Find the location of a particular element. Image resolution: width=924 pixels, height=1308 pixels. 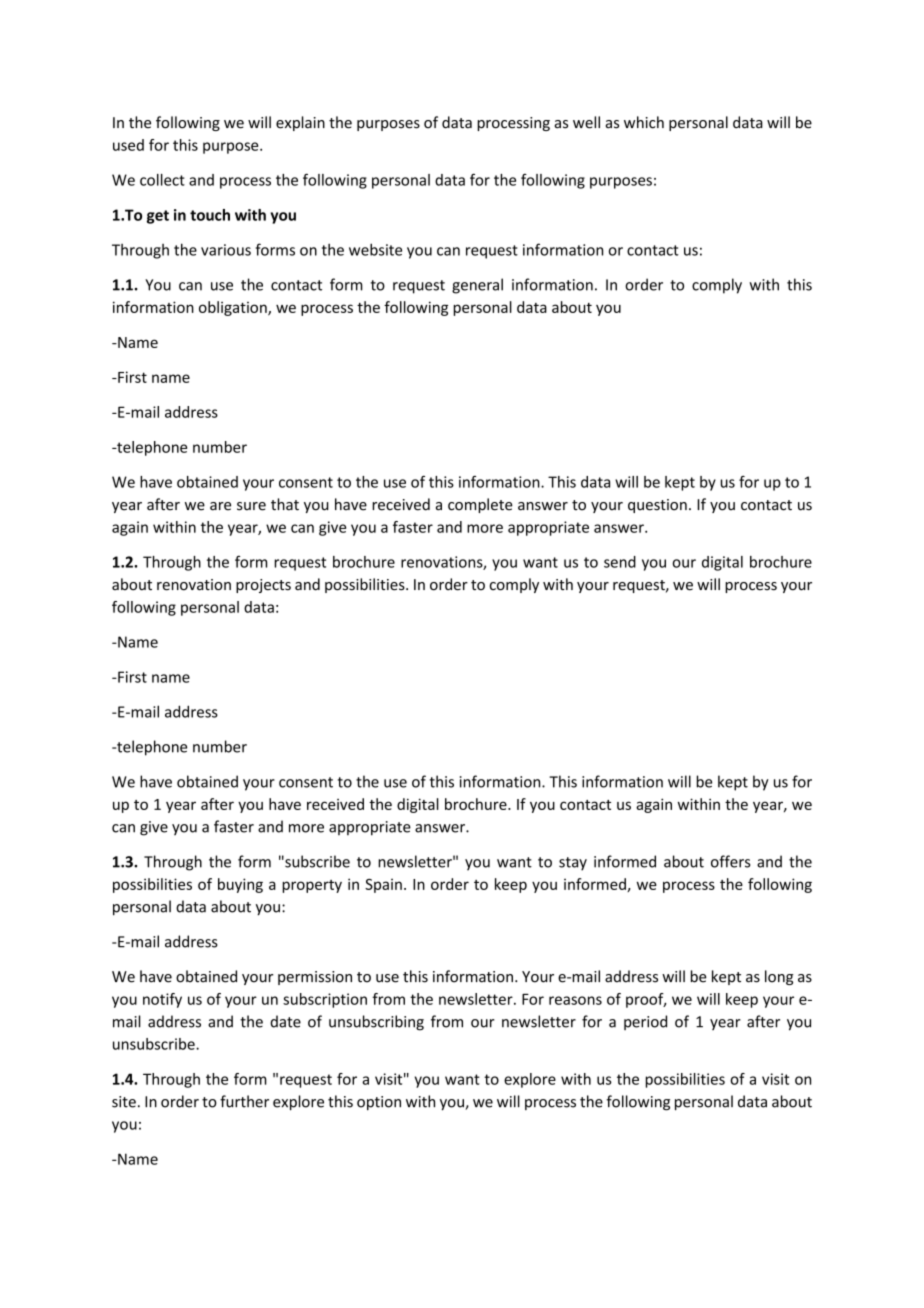

offers is located at coordinates (730, 861).
